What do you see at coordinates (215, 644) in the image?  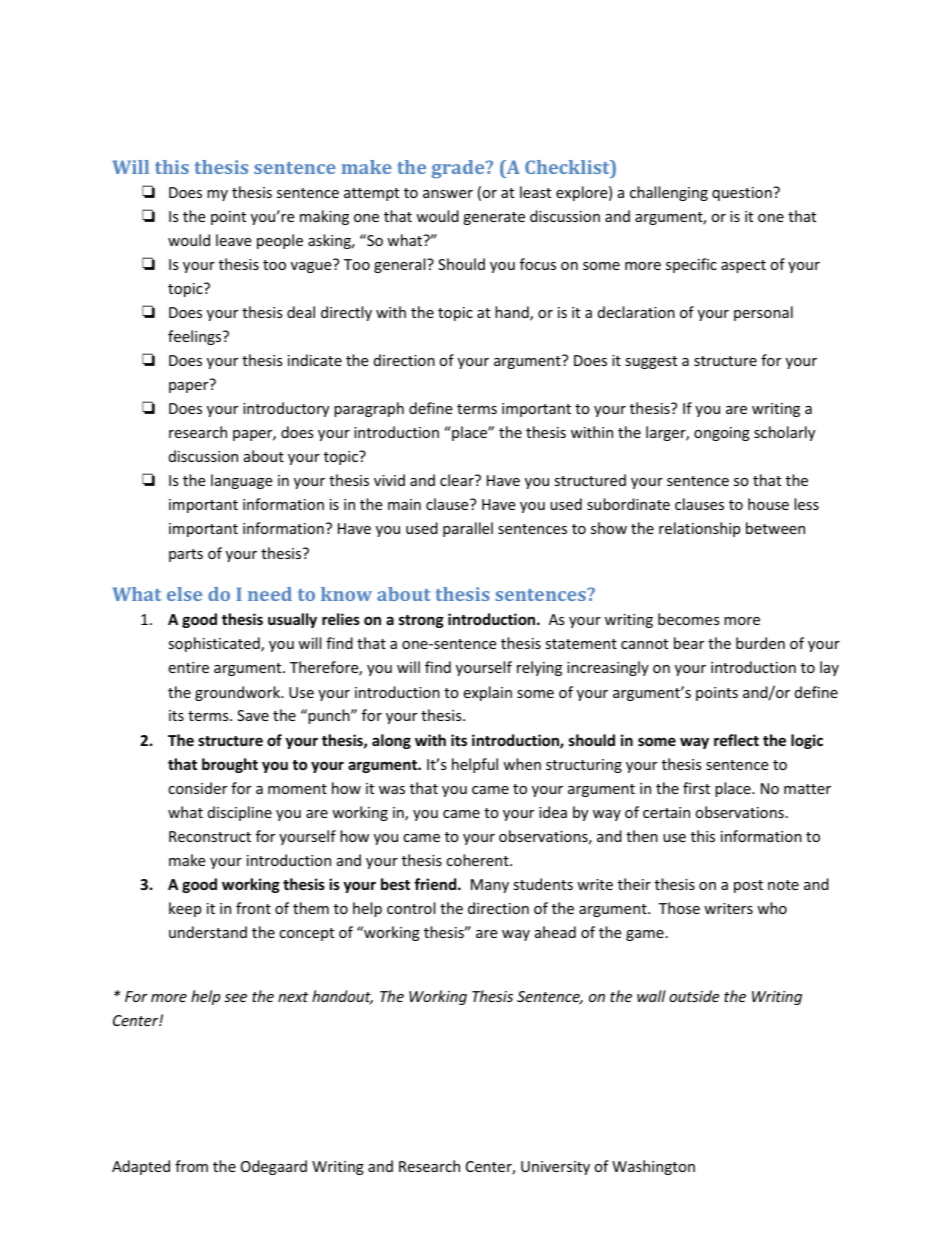 I see `sophisticated` at bounding box center [215, 644].
